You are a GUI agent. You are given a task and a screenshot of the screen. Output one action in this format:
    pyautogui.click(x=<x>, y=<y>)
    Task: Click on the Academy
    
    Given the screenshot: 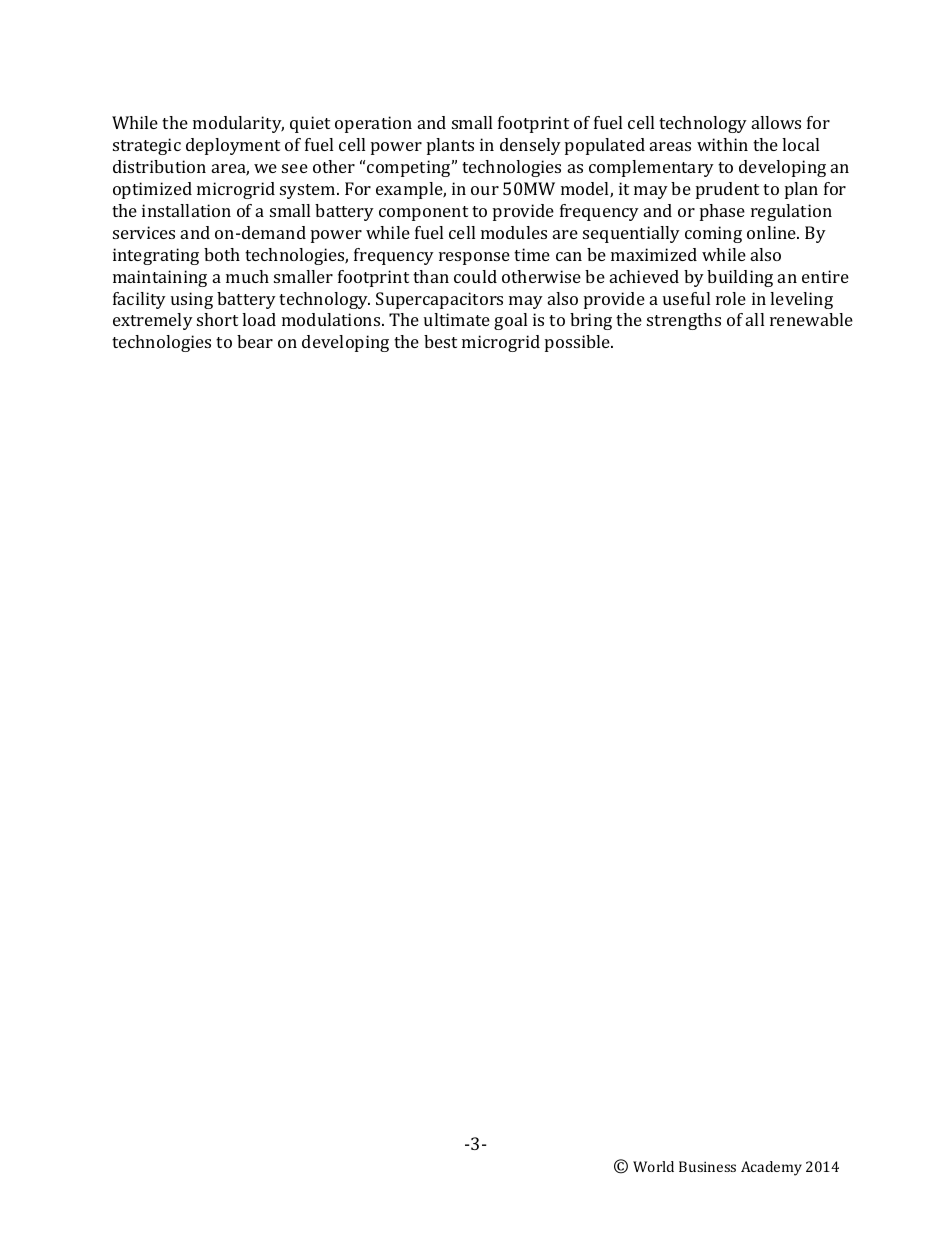 What is the action you would take?
    pyautogui.click(x=771, y=1168)
